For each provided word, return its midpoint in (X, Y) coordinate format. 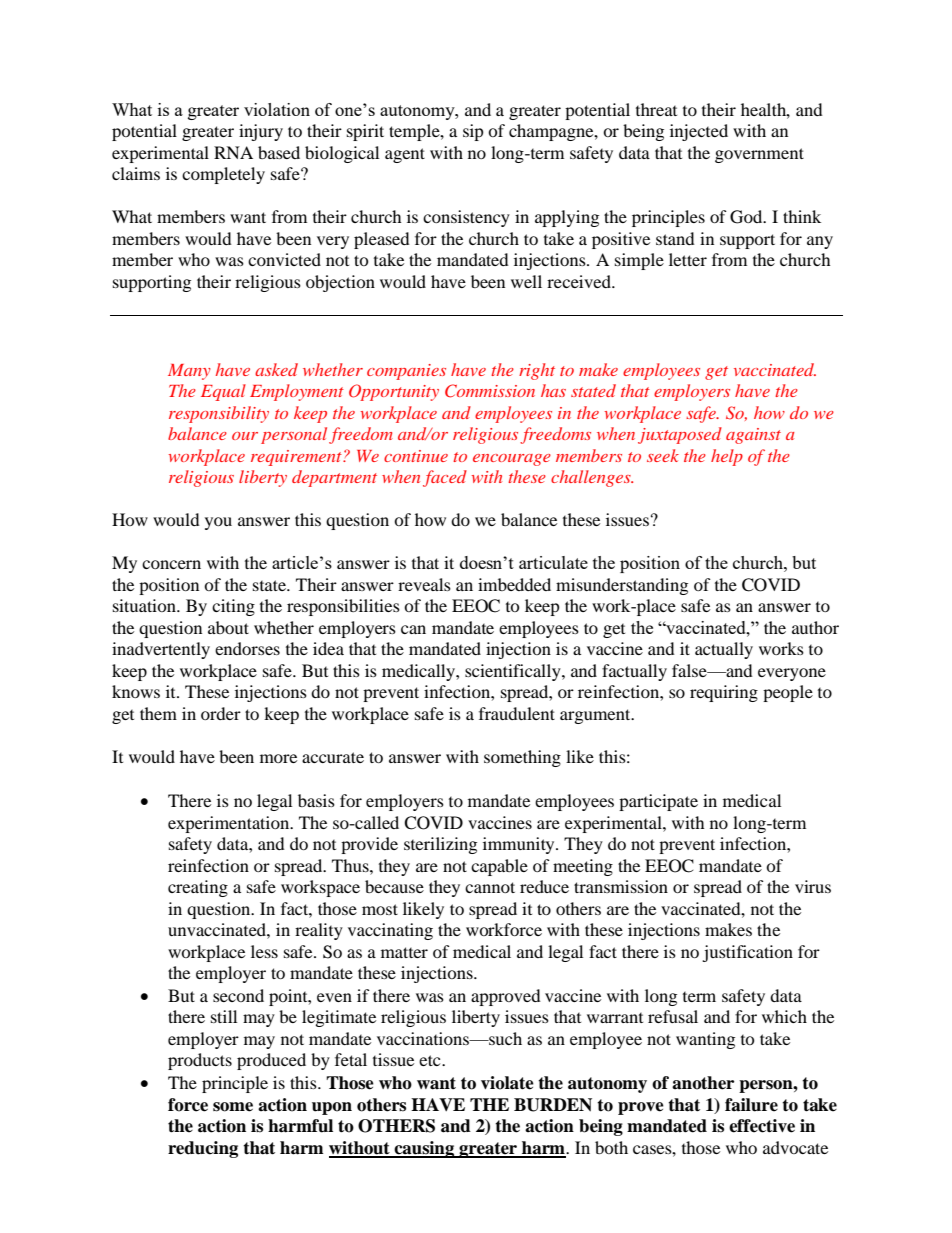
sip (473, 132)
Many (189, 372)
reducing (203, 1149)
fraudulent (517, 713)
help (727, 457)
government (759, 155)
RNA (233, 152)
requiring (724, 693)
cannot (490, 887)
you (218, 523)
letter (688, 259)
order (221, 713)
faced (445, 478)
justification (747, 953)
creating (198, 888)
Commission (490, 391)
